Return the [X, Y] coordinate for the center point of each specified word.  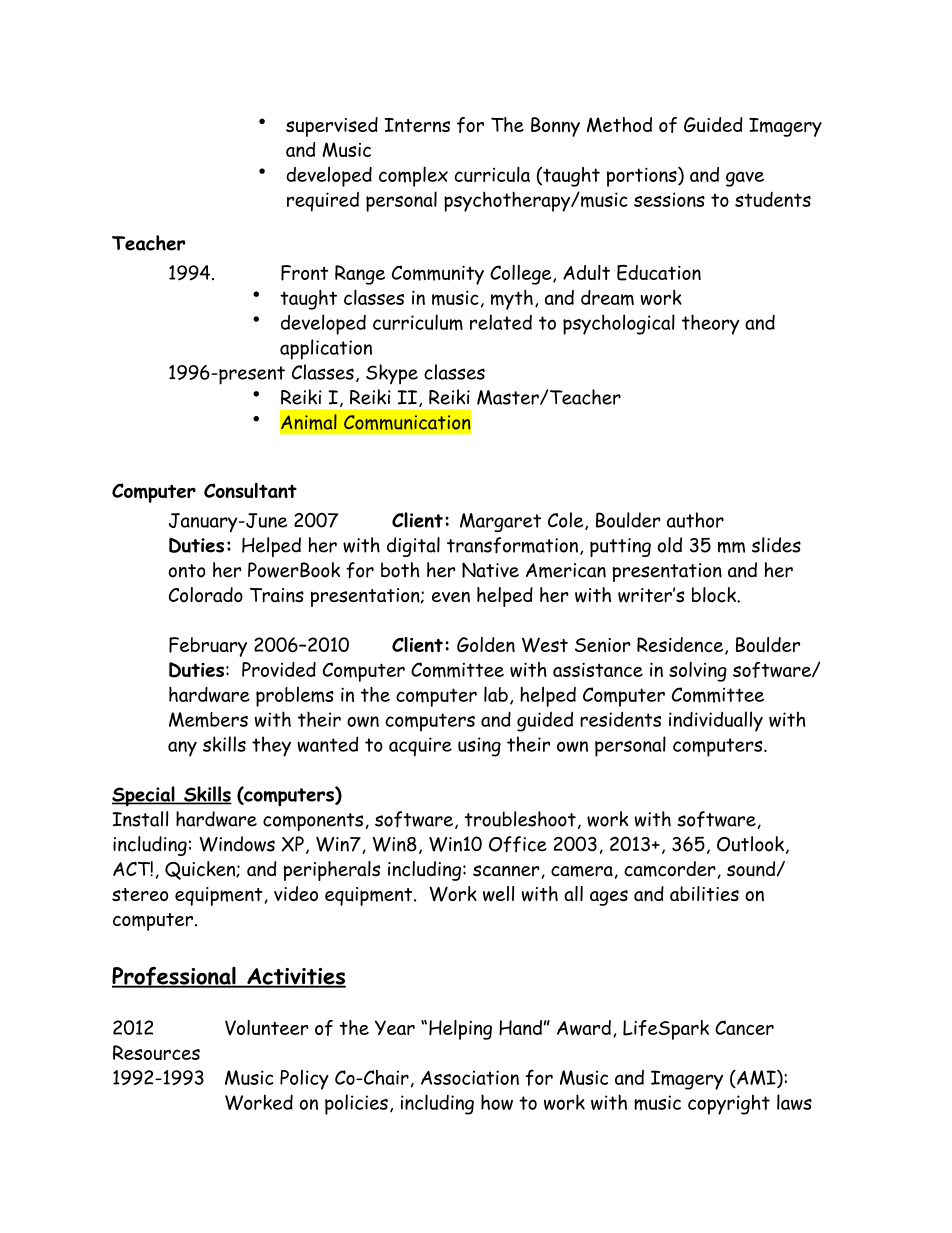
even [451, 597]
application [326, 349]
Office [518, 844]
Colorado [206, 595]
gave [745, 179]
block [715, 595]
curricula [492, 174]
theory [711, 324]
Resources [156, 1052]
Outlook [750, 844]
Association [470, 1077]
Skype [392, 374]
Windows [237, 844]
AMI [756, 1079]
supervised [332, 127]
